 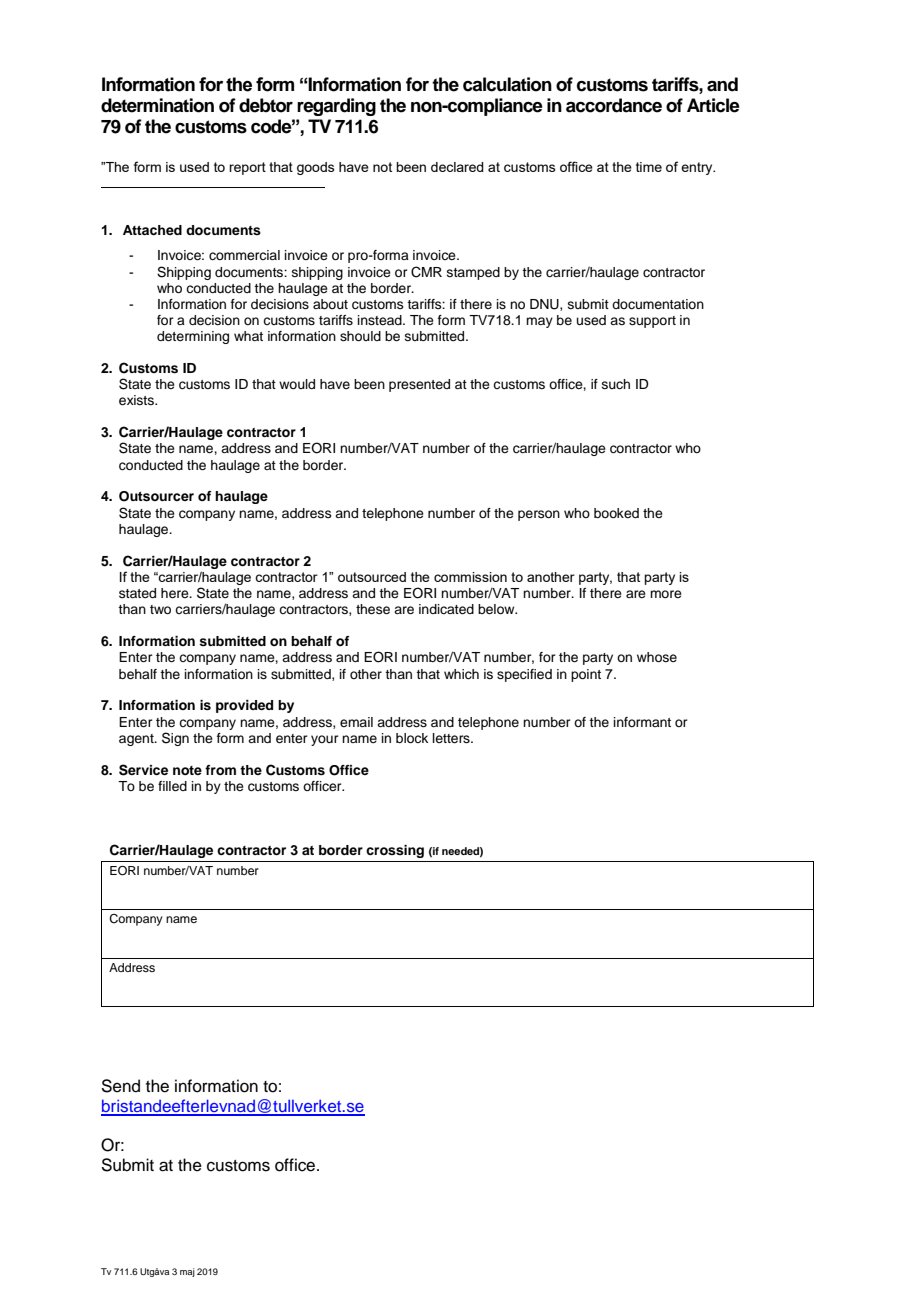 I want to click on whose, so click(x=657, y=657).
